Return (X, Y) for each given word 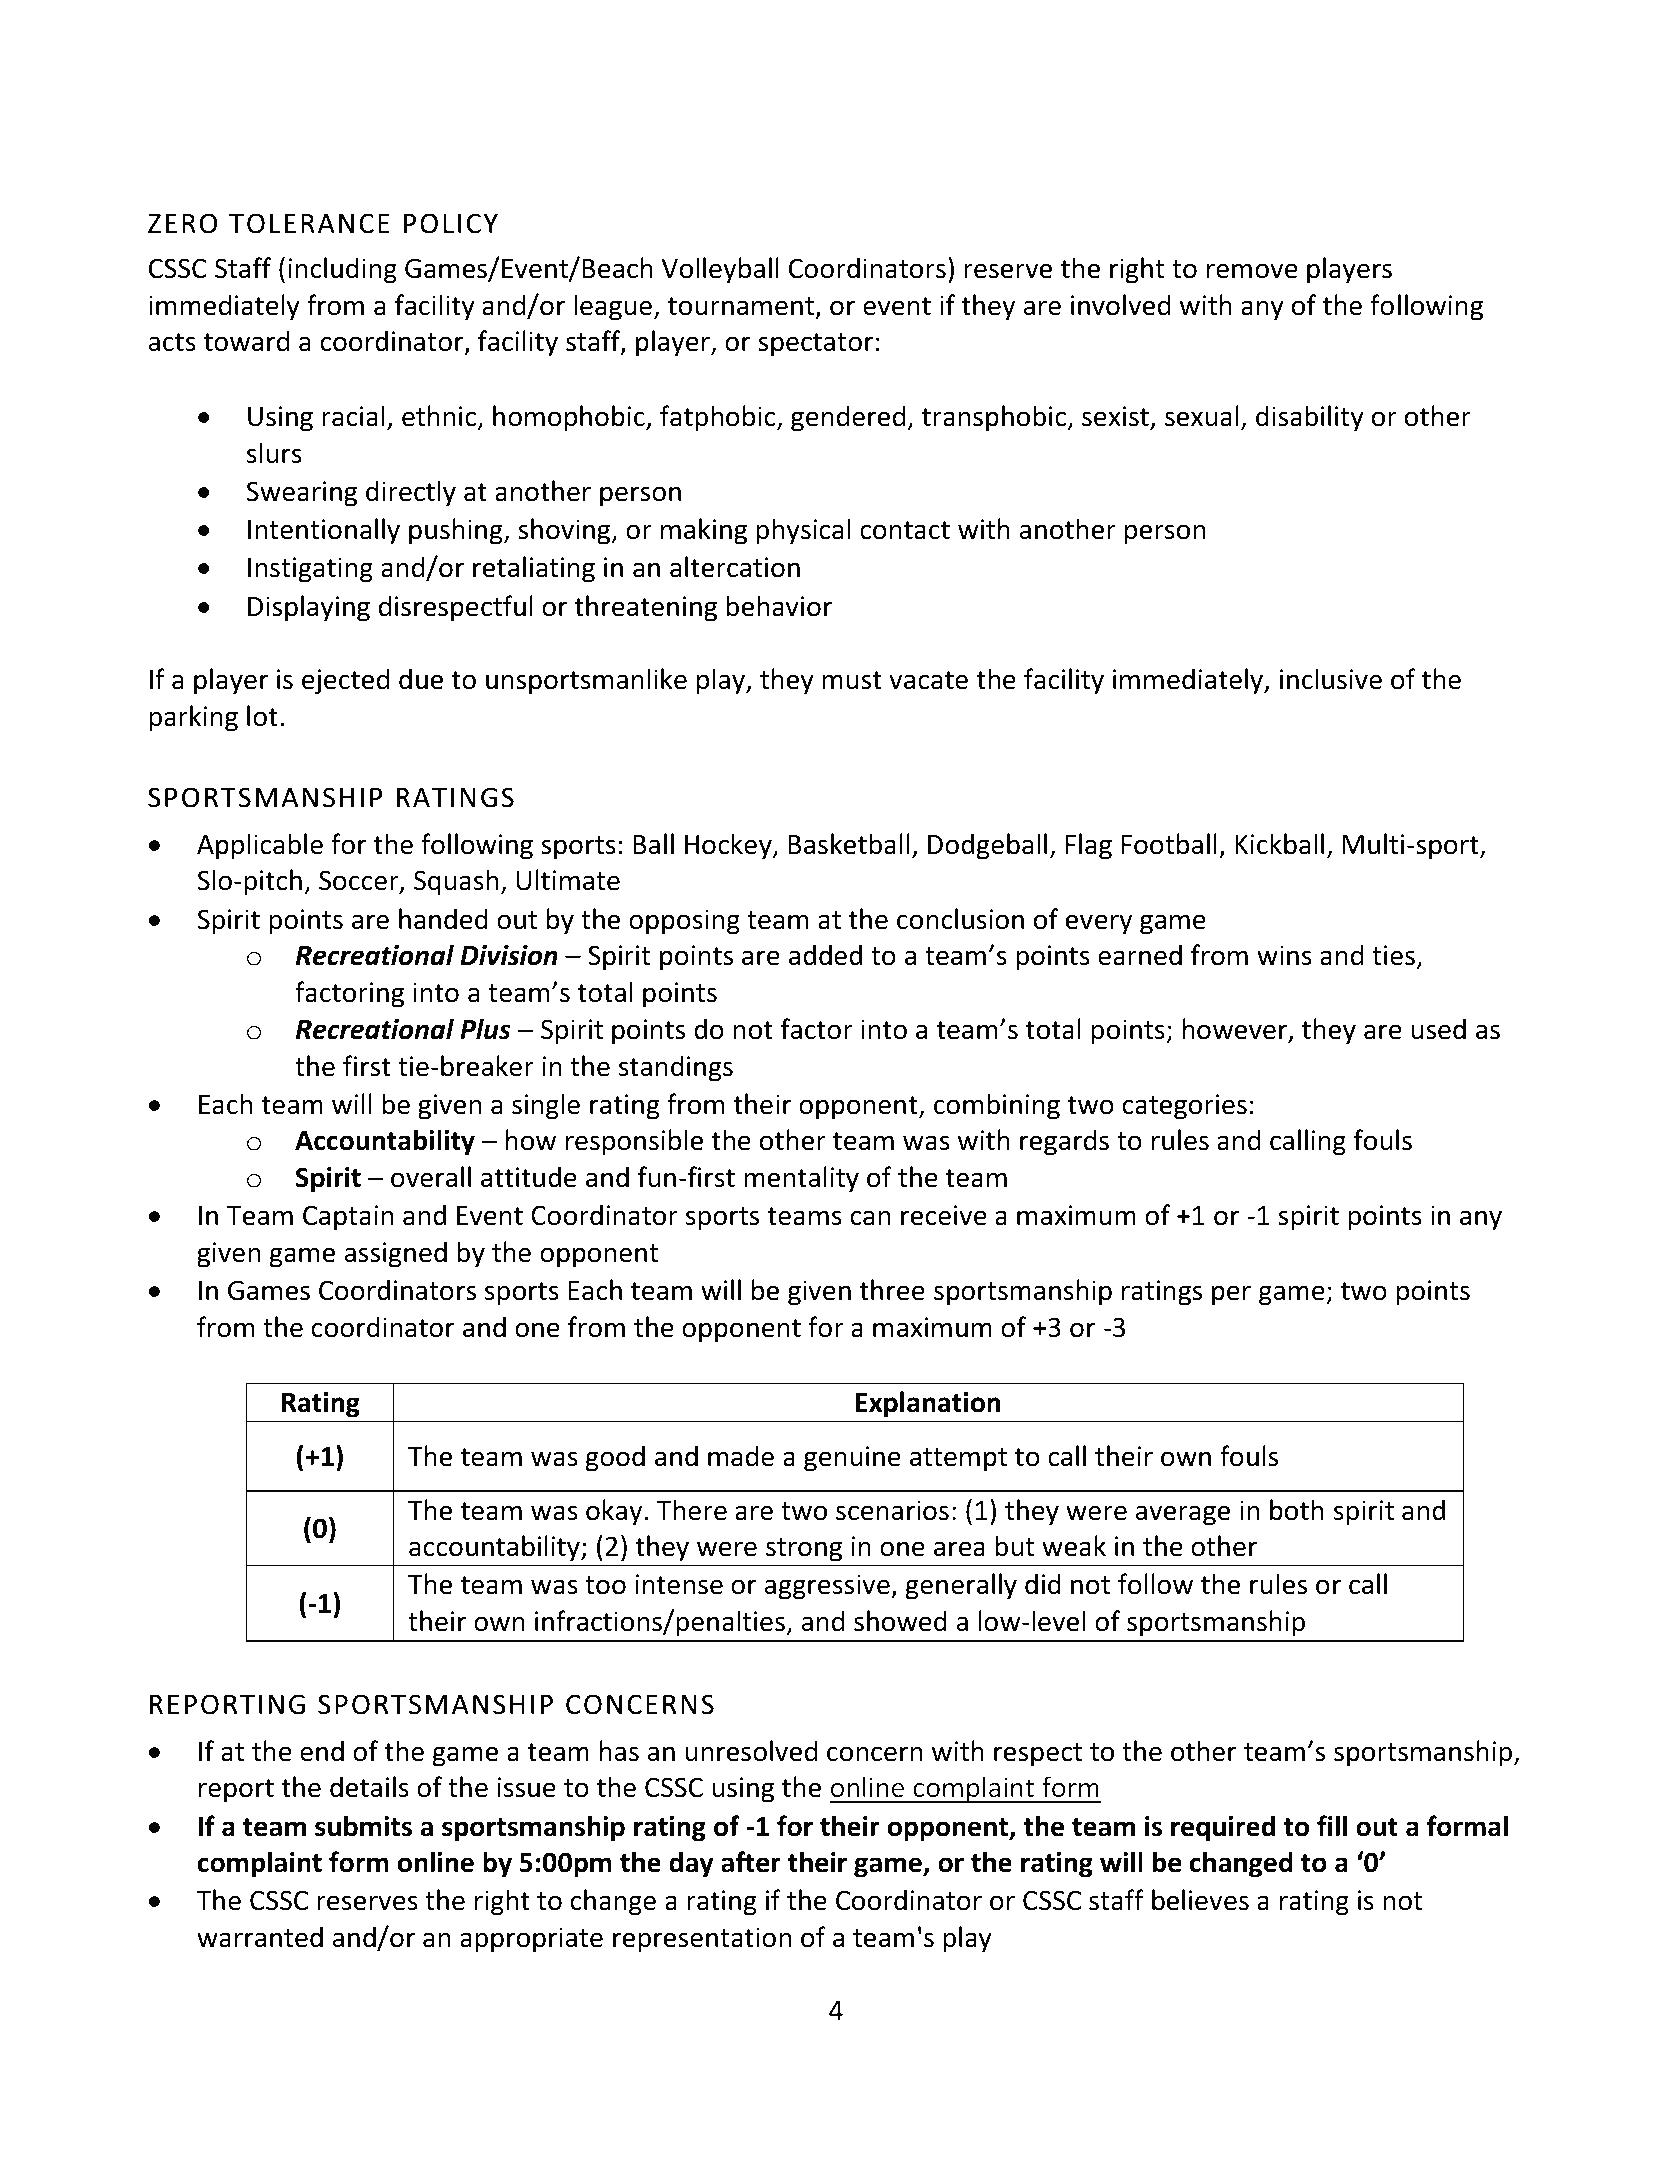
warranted (260, 1937)
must (852, 680)
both (1296, 1510)
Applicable (260, 846)
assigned (396, 1254)
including (342, 270)
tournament (742, 307)
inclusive (1331, 679)
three (892, 1290)
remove (1252, 271)
